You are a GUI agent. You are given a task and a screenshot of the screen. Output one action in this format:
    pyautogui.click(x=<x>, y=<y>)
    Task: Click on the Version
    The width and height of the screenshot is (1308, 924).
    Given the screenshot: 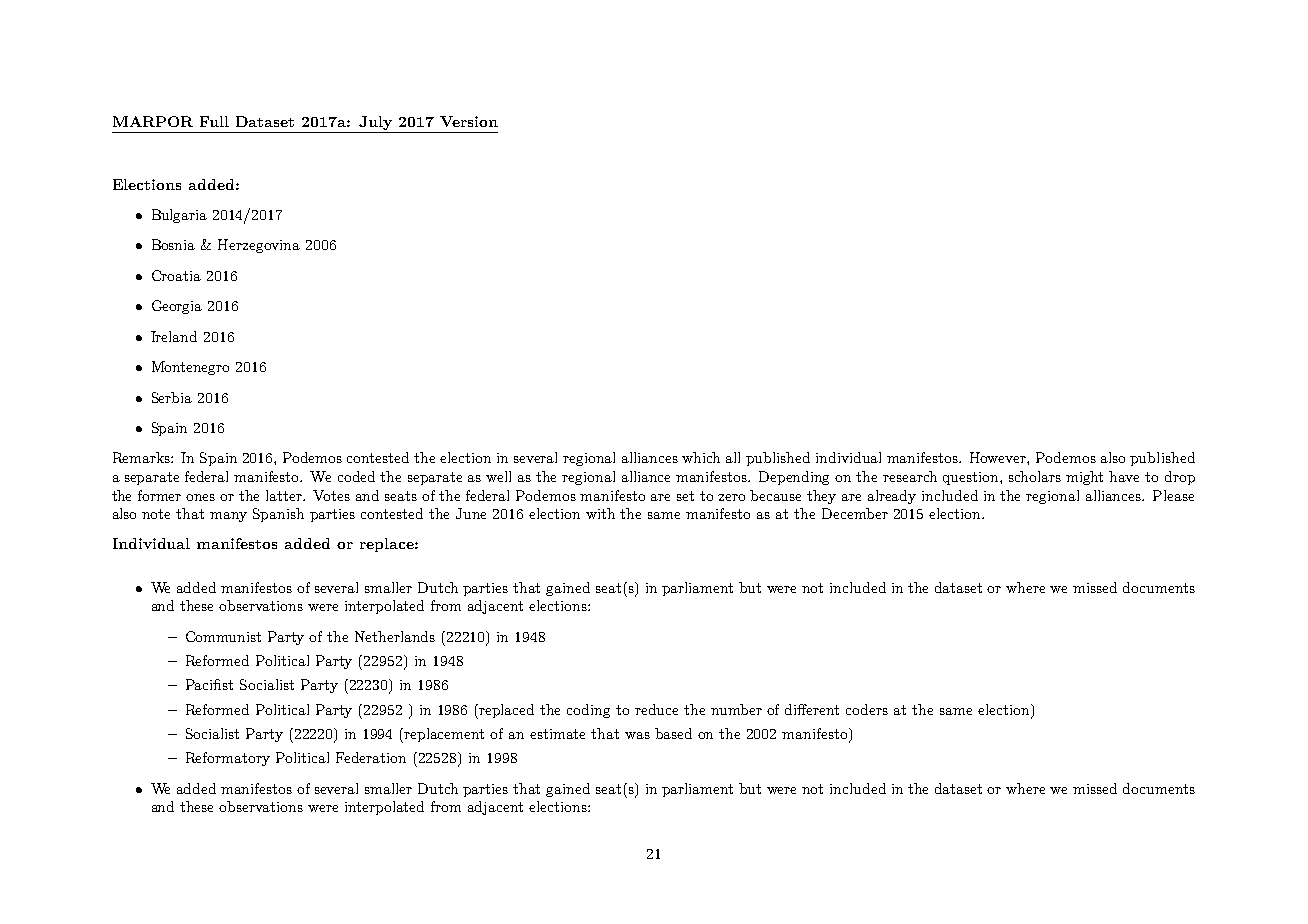 What is the action you would take?
    pyautogui.click(x=469, y=121)
